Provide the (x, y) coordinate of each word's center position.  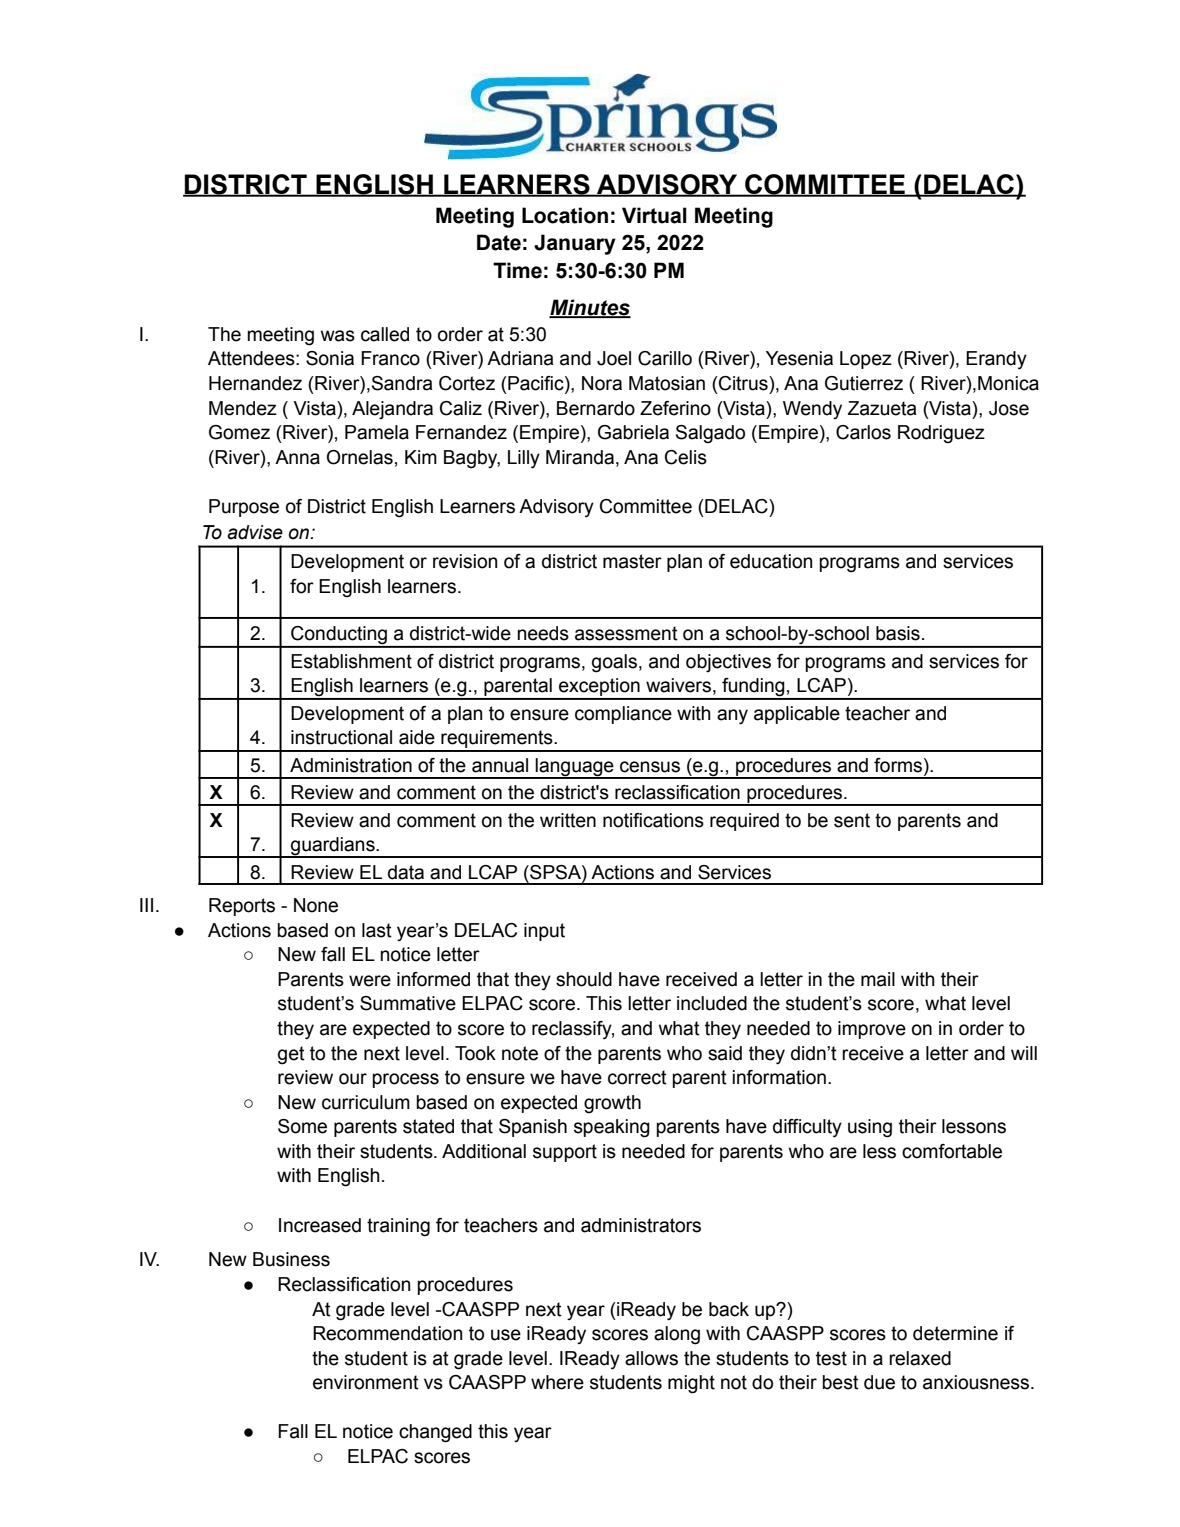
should (584, 979)
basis (898, 633)
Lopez (866, 360)
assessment (626, 633)
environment (366, 1382)
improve (872, 1030)
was (338, 336)
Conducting (339, 636)
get (291, 1055)
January (575, 244)
